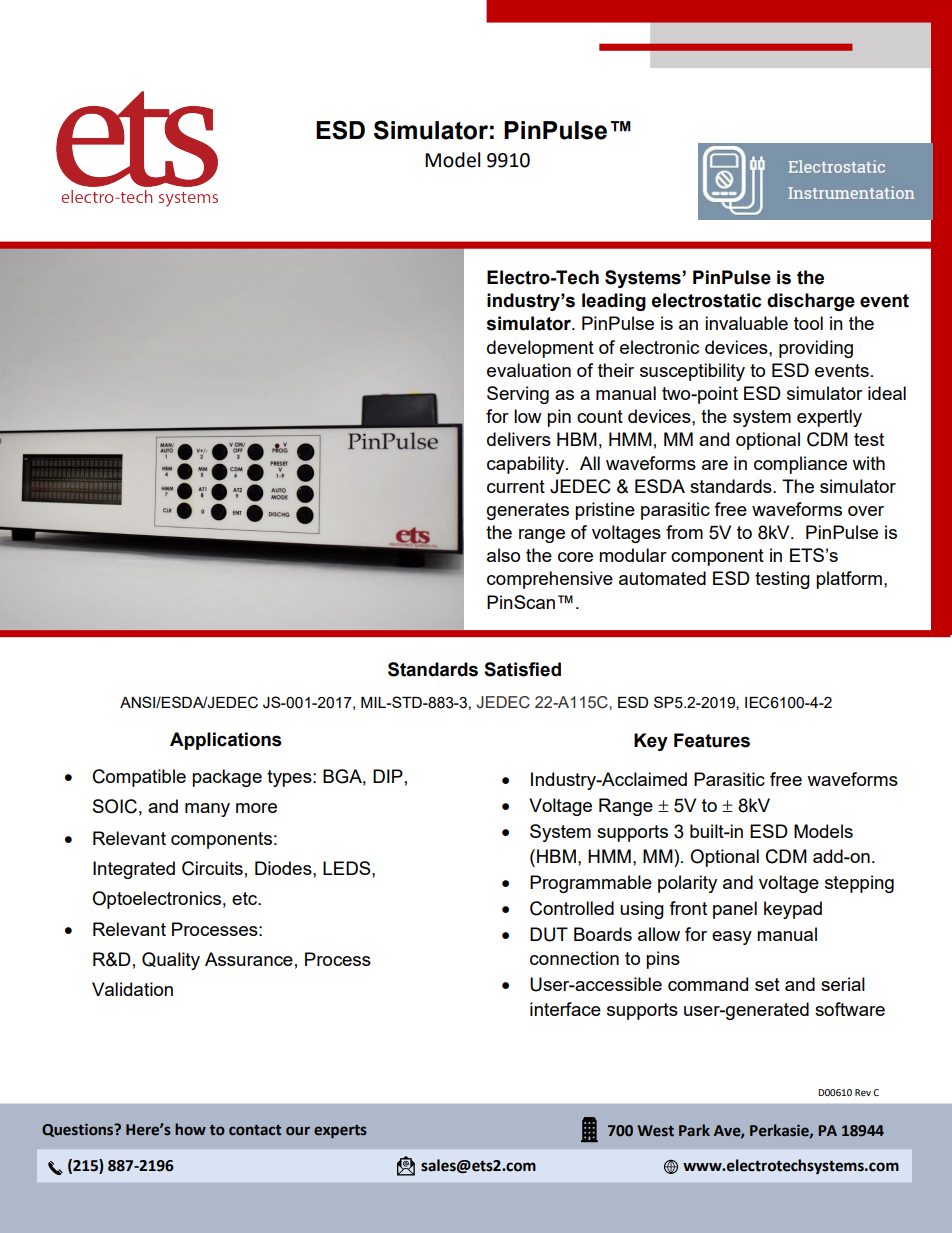 Image resolution: width=952 pixels, height=1233 pixels. What do you see at coordinates (540, 349) in the image?
I see `development` at bounding box center [540, 349].
